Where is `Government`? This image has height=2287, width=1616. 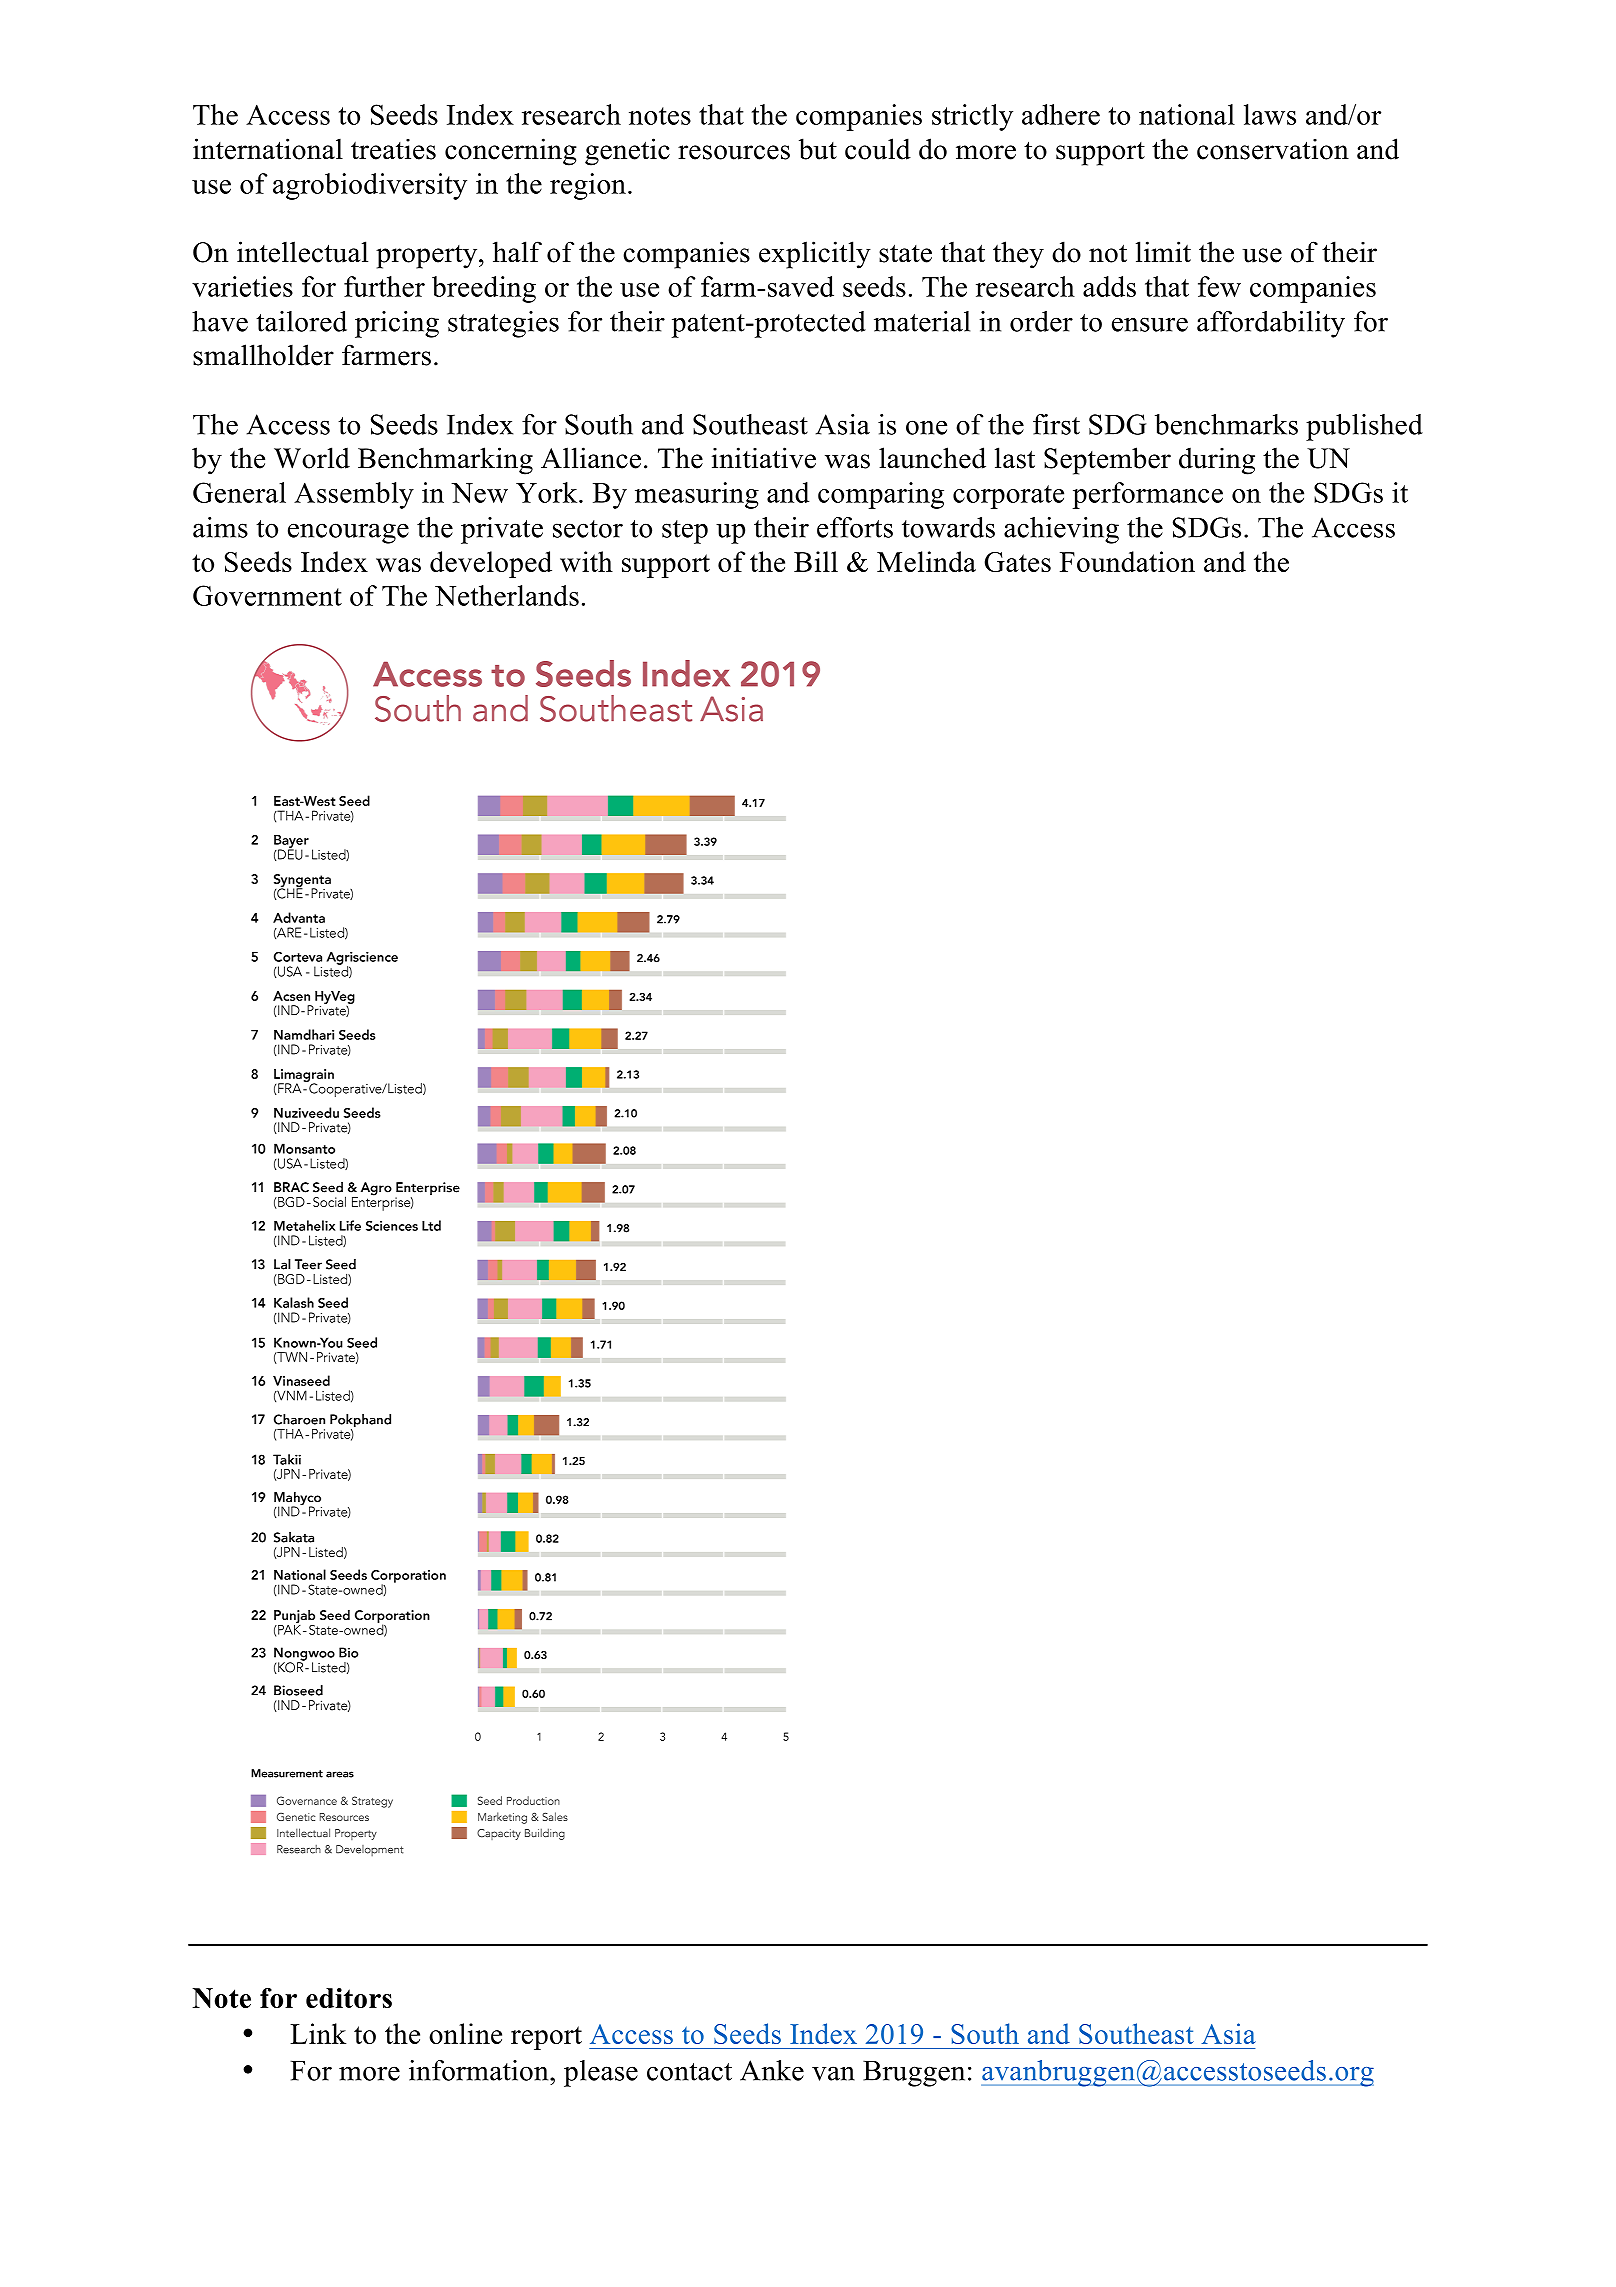 Government is located at coordinates (267, 595).
